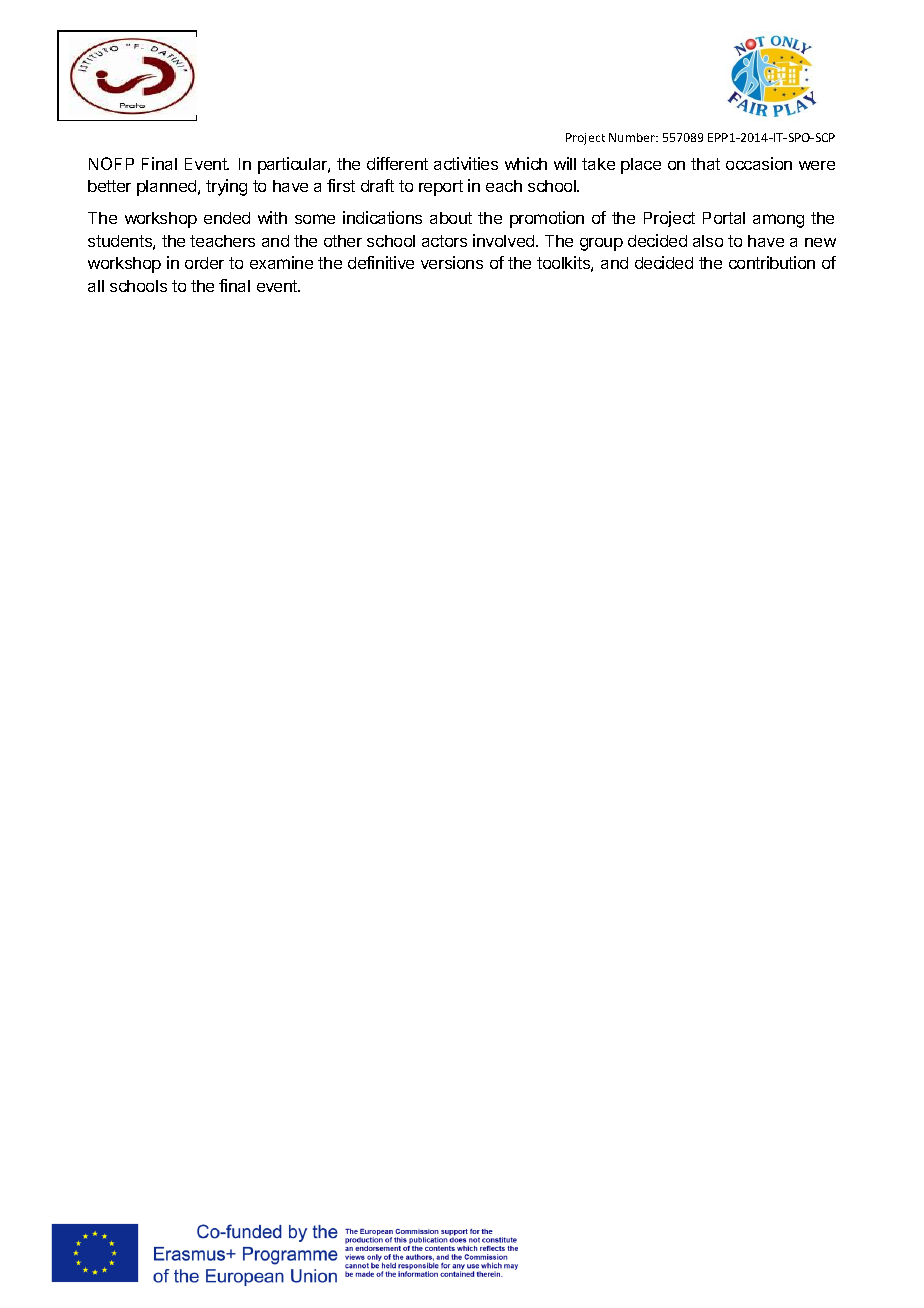 Image resolution: width=924 pixels, height=1308 pixels. Describe the element at coordinates (444, 241) in the page. I see `actors` at that location.
